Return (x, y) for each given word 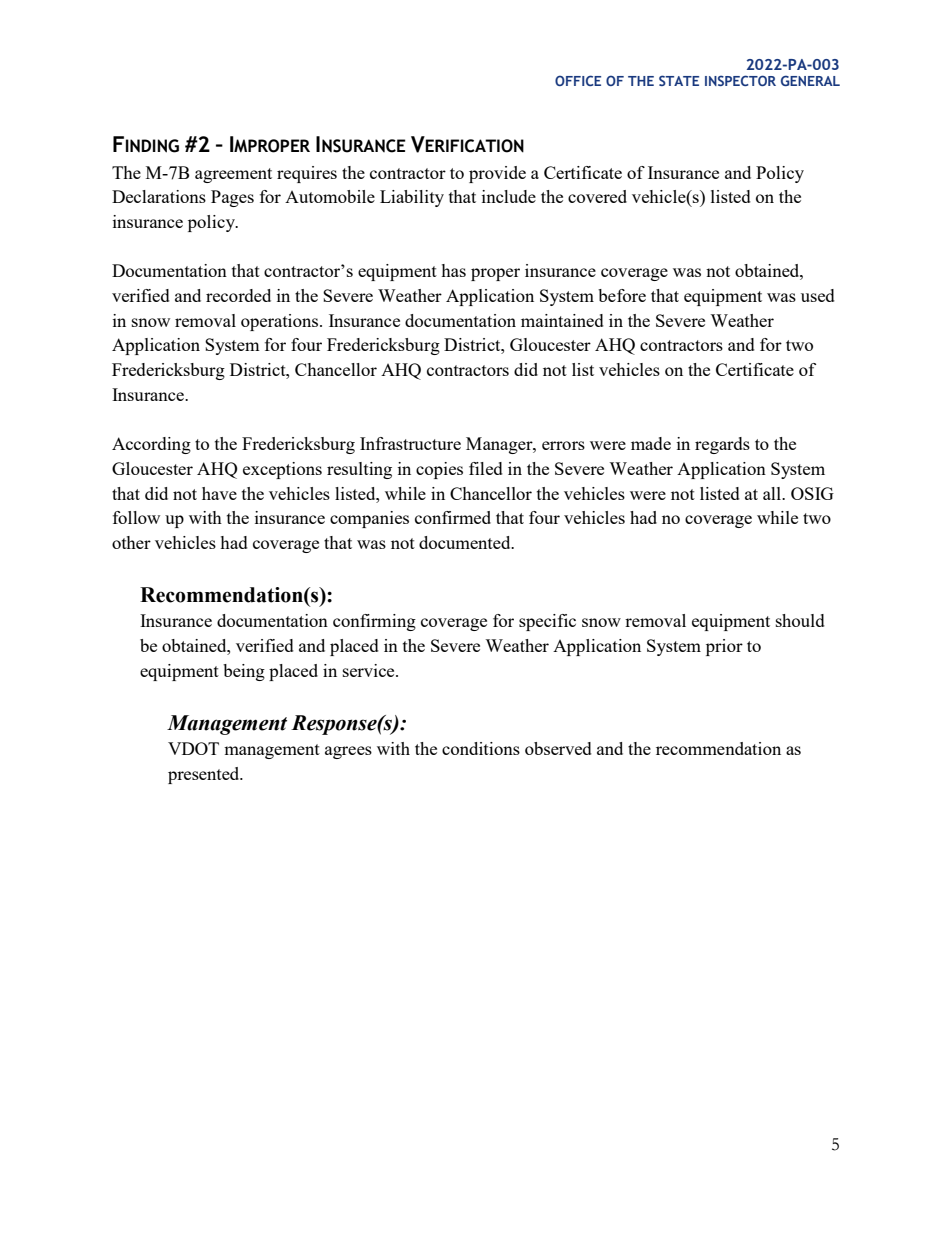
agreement (233, 175)
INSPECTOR (740, 80)
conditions (481, 748)
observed (558, 748)
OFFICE (578, 80)
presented (205, 775)
